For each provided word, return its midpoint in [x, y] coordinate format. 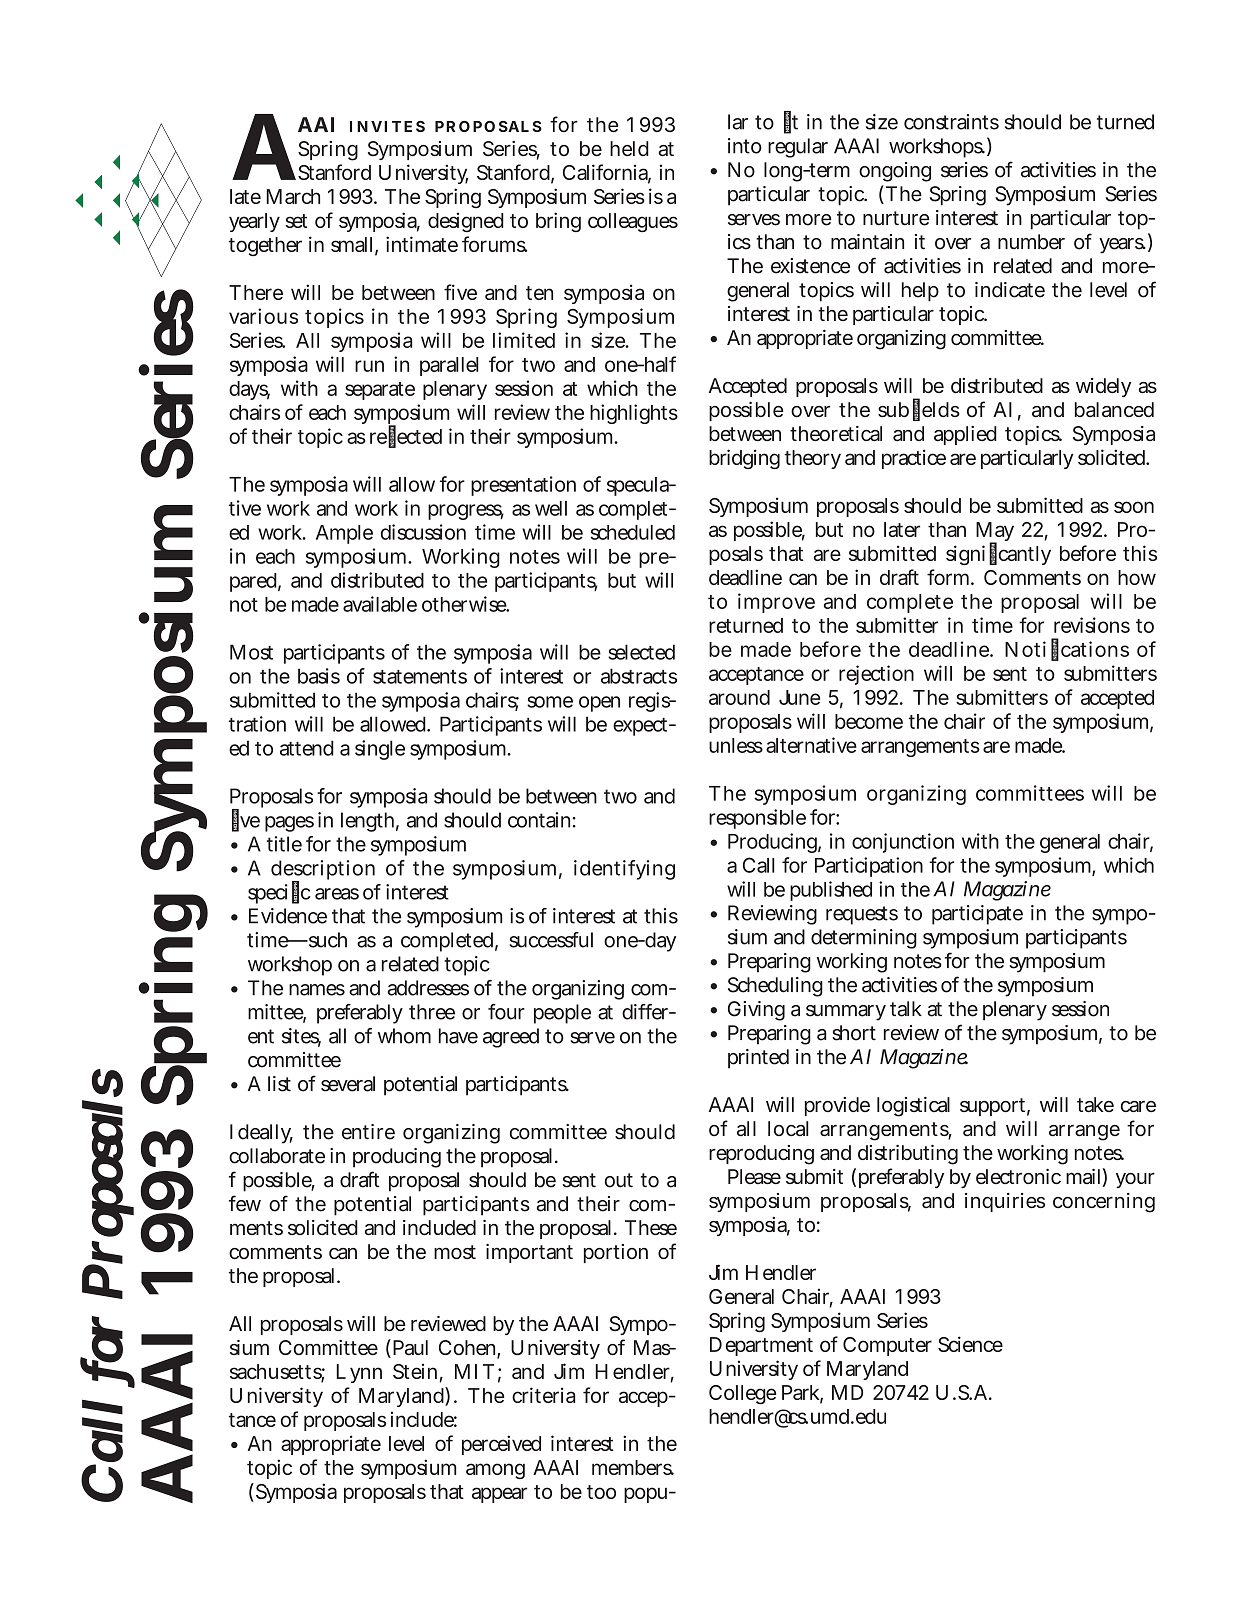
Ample [344, 534]
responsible [757, 819]
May [995, 533]
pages [289, 824]
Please [754, 1176]
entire [368, 1132]
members [632, 1467]
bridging [744, 459]
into [745, 146]
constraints [951, 122]
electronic [1018, 1176]
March [293, 196]
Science [970, 1344]
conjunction [903, 843]
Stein [415, 1371]
